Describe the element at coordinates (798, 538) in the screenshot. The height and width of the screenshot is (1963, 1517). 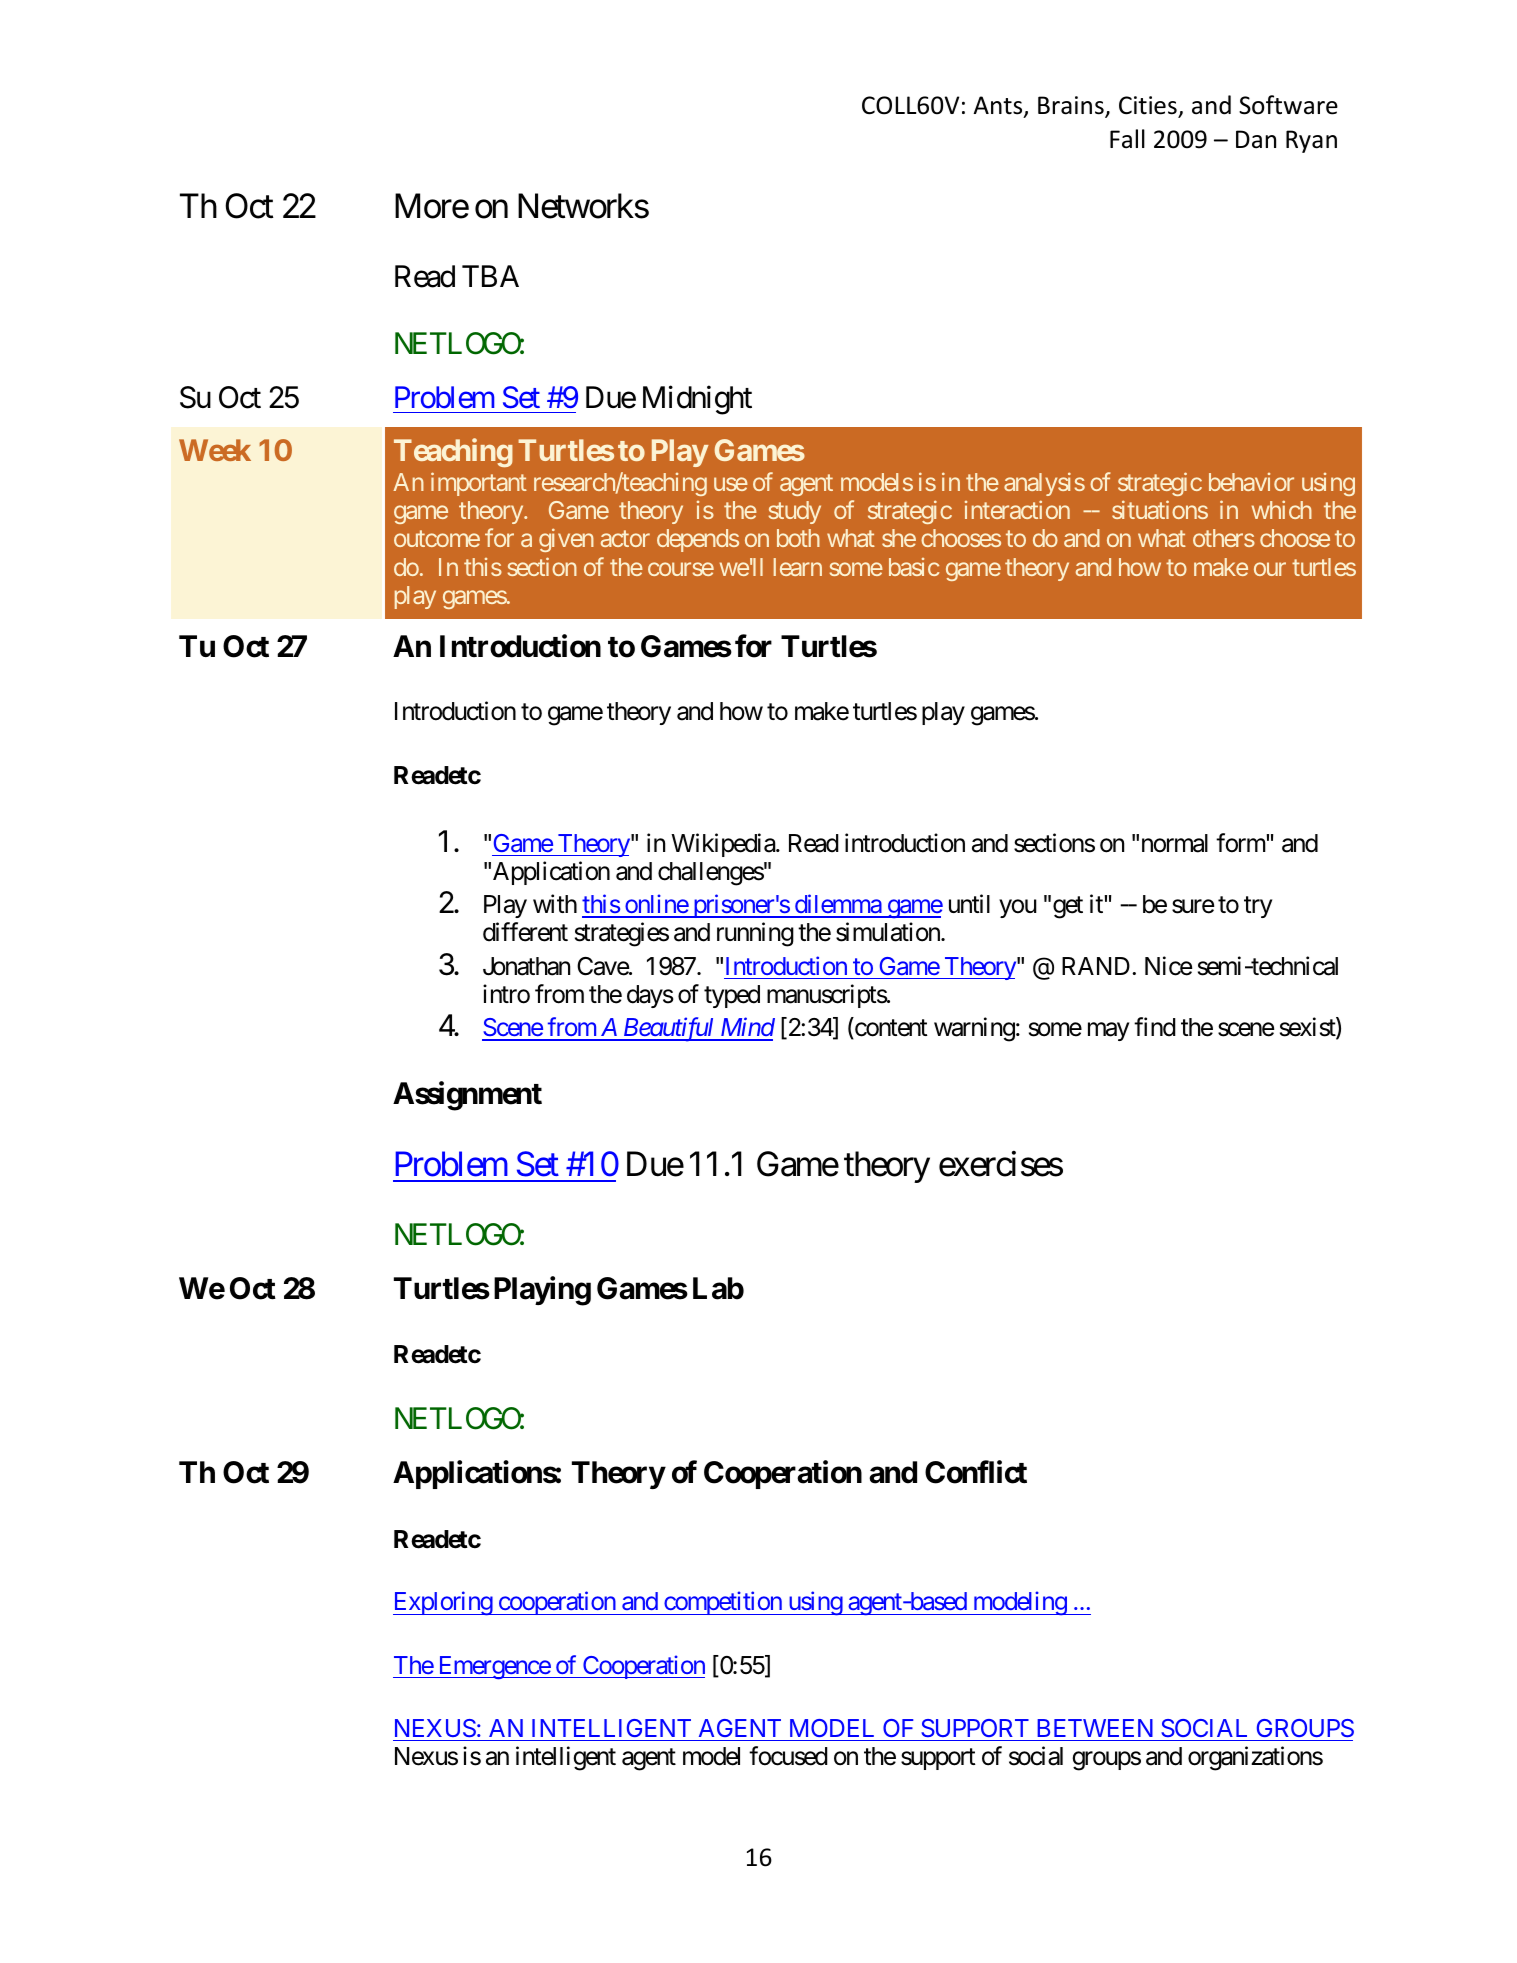
I see `both` at that location.
